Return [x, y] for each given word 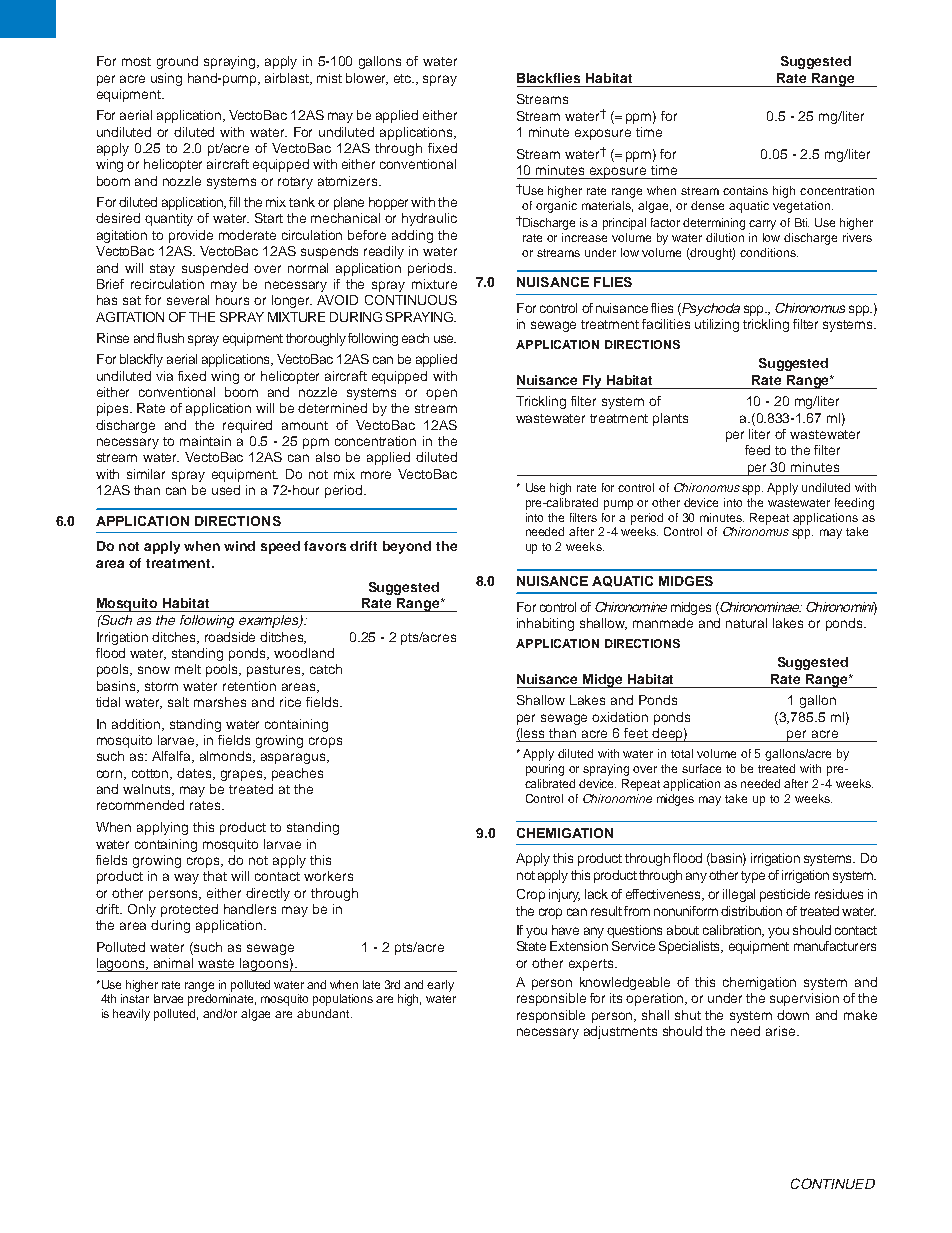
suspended [215, 269]
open [441, 394]
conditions [769, 252]
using [166, 79]
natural [746, 623]
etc [404, 78]
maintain [205, 441]
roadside [230, 637]
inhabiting [545, 624]
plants [670, 419]
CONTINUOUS [411, 300]
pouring [545, 770]
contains [745, 190]
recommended [140, 805]
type [753, 877]
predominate [222, 1000]
